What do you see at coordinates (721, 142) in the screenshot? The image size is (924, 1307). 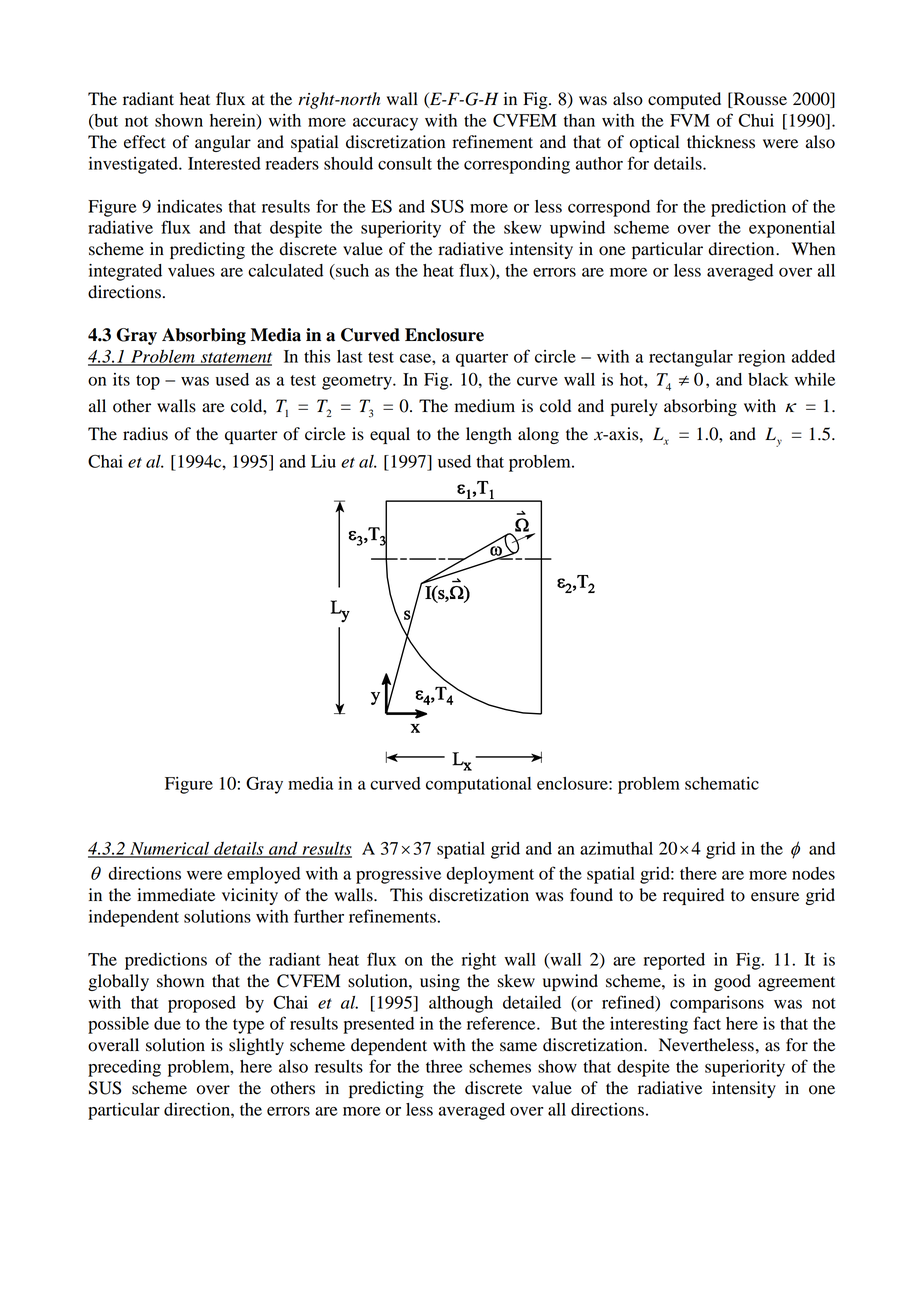 I see `thickness` at bounding box center [721, 142].
